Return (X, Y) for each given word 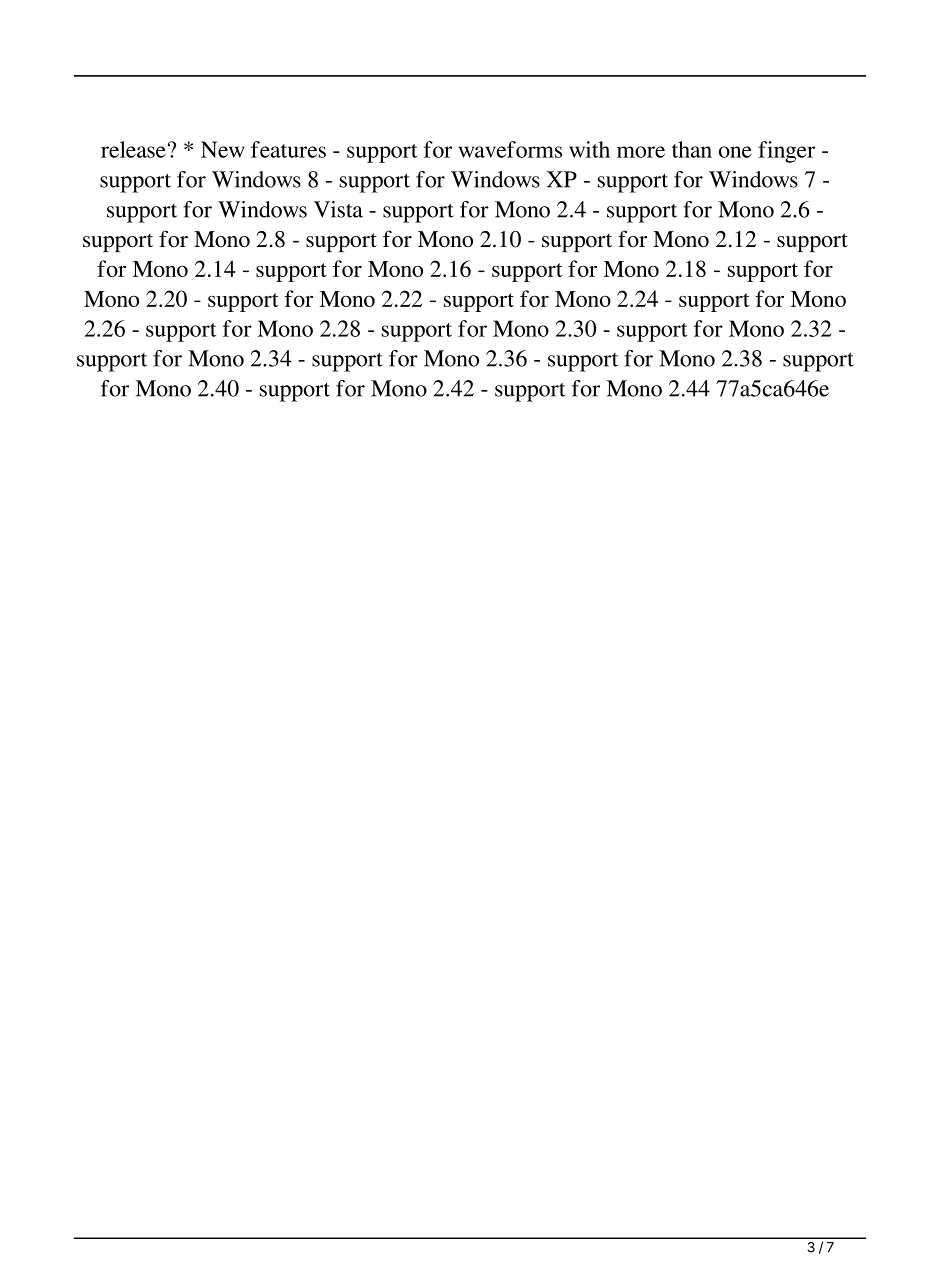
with (589, 149)
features (288, 149)
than (692, 149)
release (133, 149)
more (641, 152)
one (735, 152)
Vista (338, 209)
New (223, 149)
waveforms (510, 149)
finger (786, 152)
